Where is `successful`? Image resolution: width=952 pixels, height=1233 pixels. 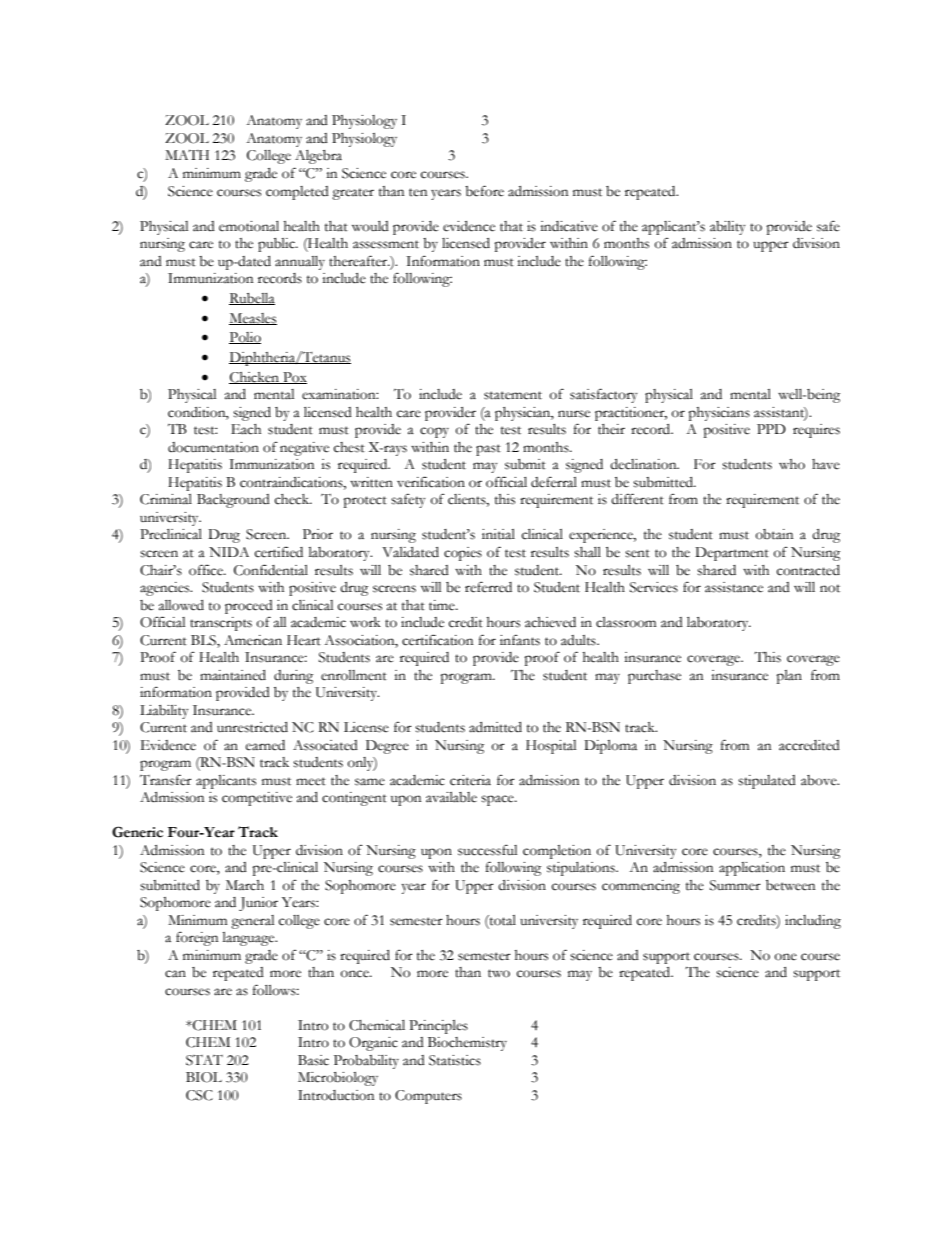
successful is located at coordinates (487, 850).
